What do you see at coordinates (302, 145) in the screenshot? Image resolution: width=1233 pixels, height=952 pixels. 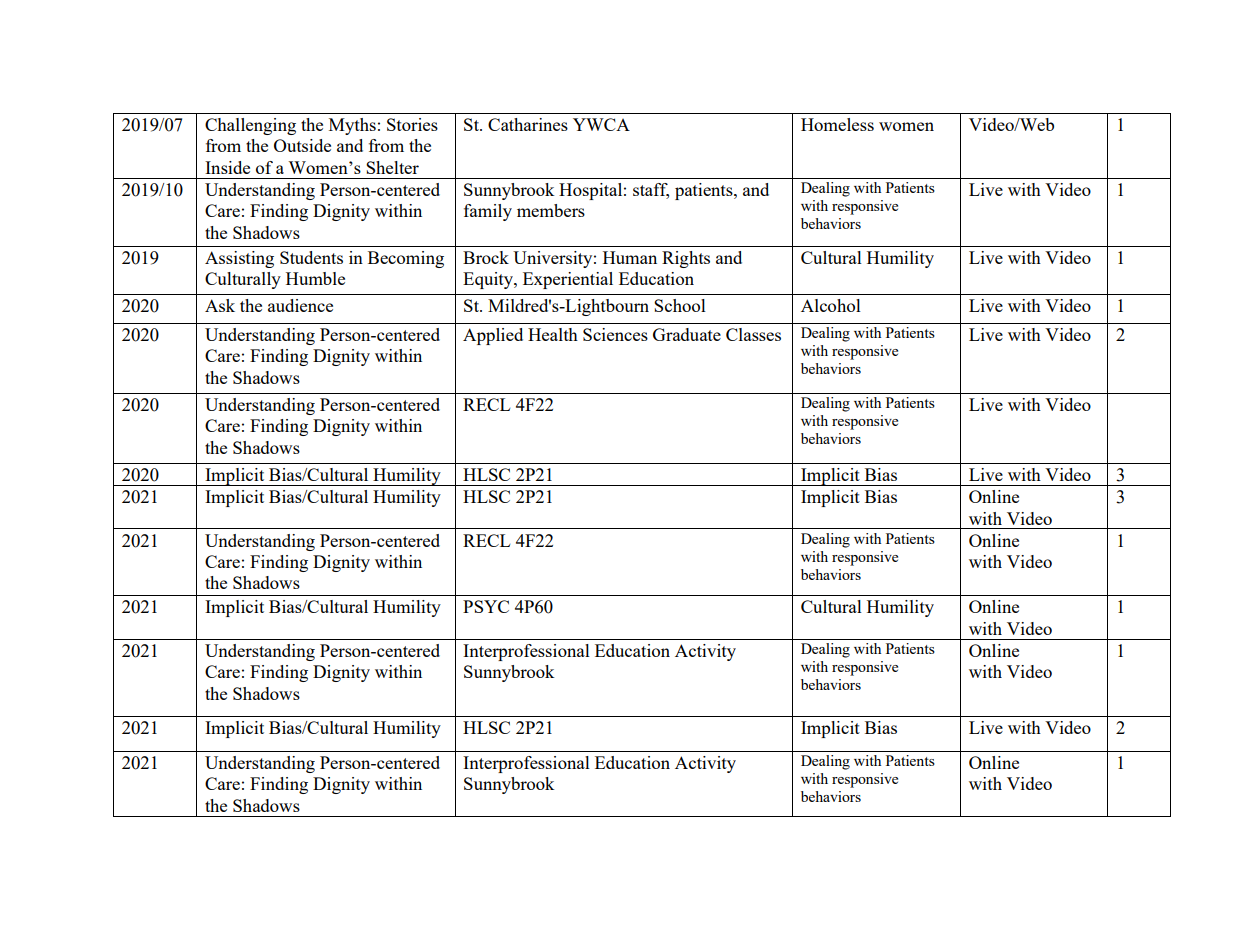 I see `Outside` at bounding box center [302, 145].
